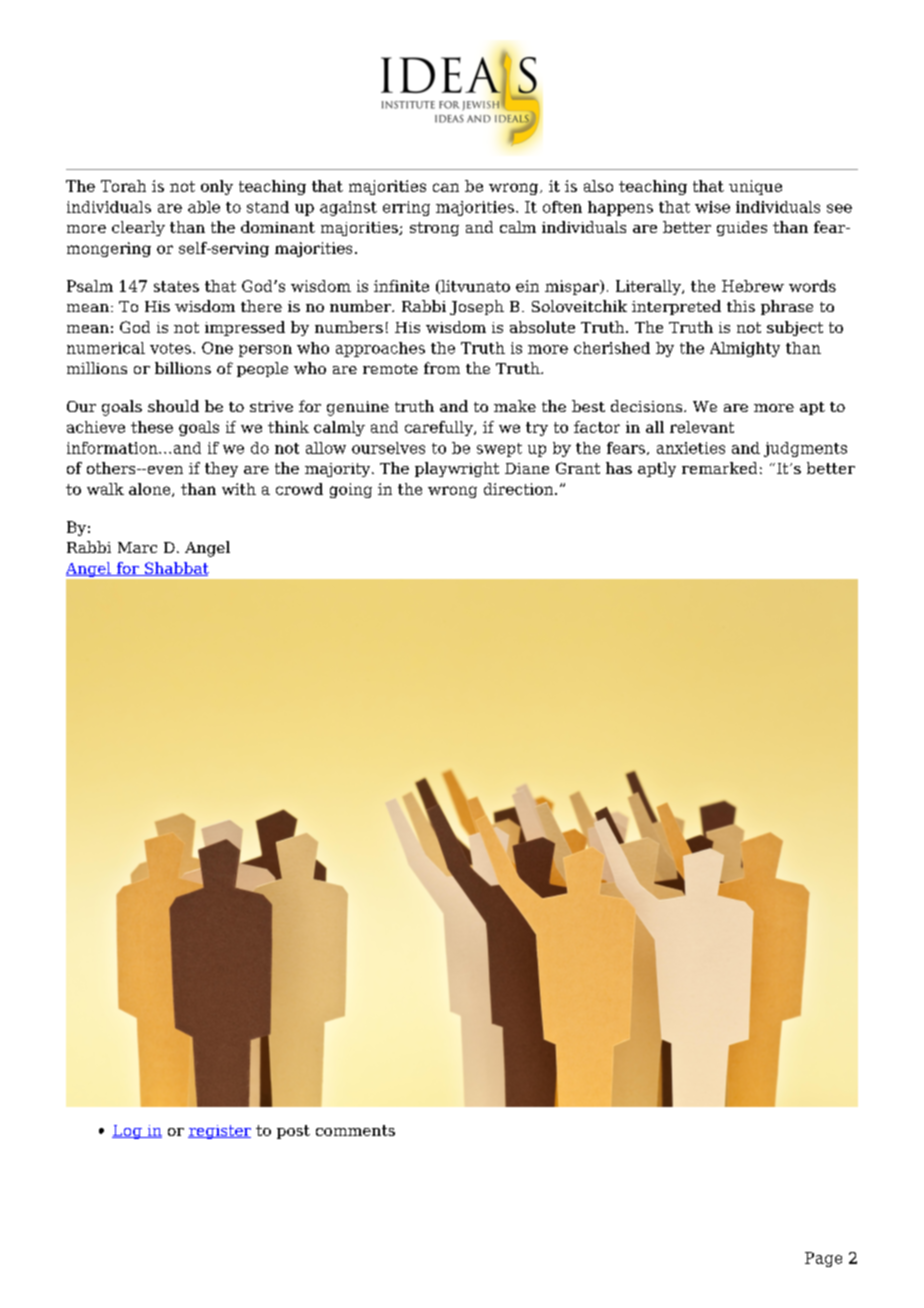 The width and height of the screenshot is (924, 1308). What do you see at coordinates (219, 1132) in the screenshot?
I see `register` at bounding box center [219, 1132].
